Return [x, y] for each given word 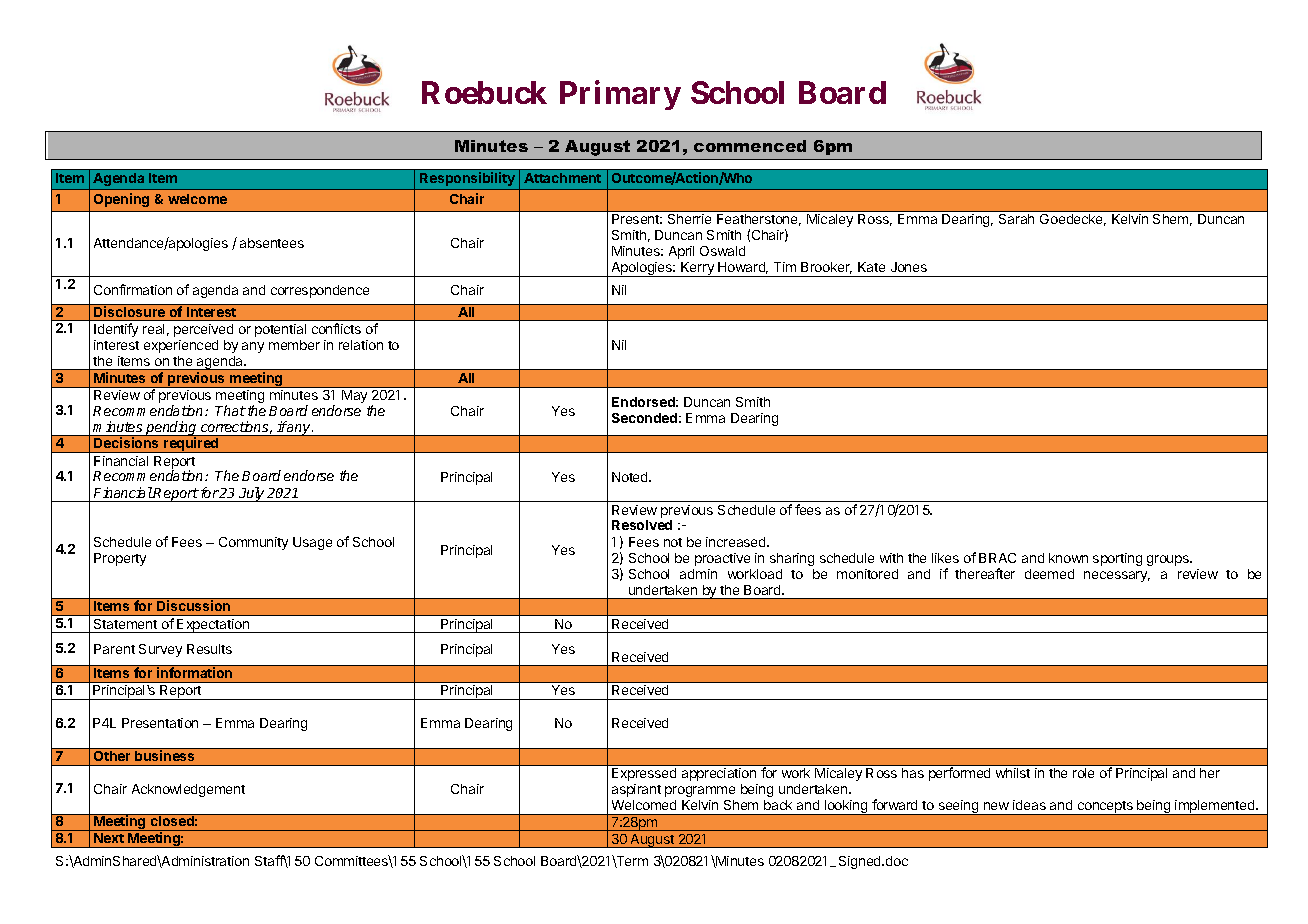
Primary [620, 95]
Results [209, 649]
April [681, 252]
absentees [272, 243]
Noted [631, 477]
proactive [722, 559]
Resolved [642, 525]
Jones [909, 267]
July [252, 494]
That [230, 410]
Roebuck [484, 92]
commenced [750, 146]
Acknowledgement [188, 790]
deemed [1049, 574]
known [1068, 558]
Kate [871, 267]
